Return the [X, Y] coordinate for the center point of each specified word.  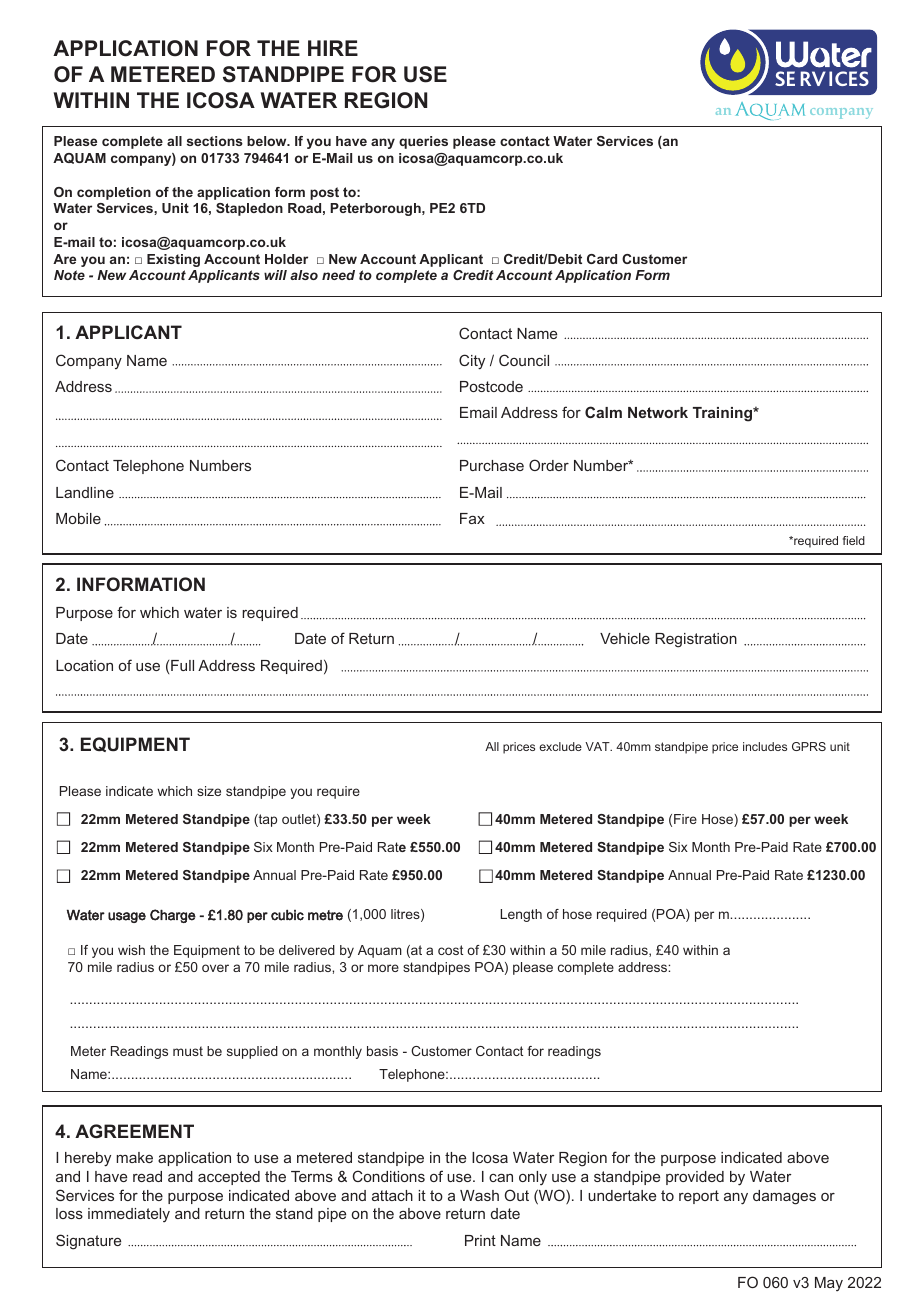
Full [182, 665]
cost [450, 950]
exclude [560, 746]
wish [131, 950]
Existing [173, 260]
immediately [129, 1215]
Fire [685, 819]
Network [658, 412]
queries [423, 142]
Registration [696, 640]
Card [602, 259]
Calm [603, 412]
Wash [479, 1195]
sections [215, 141]
